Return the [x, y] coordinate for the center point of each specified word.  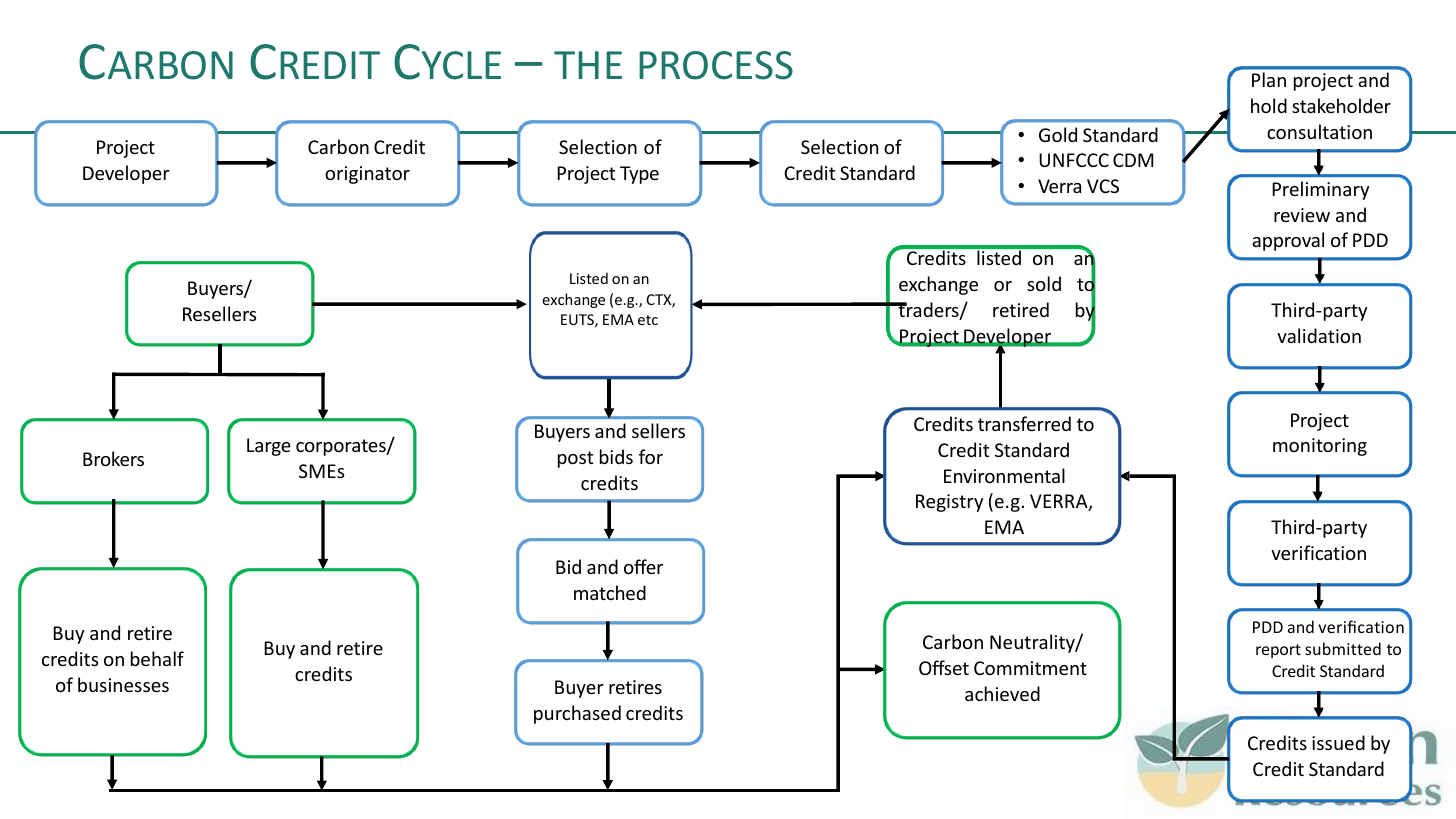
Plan [1269, 79]
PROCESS [716, 65]
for [651, 456]
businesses [123, 684]
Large [269, 447]
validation [1319, 335]
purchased [577, 714]
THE [588, 65]
